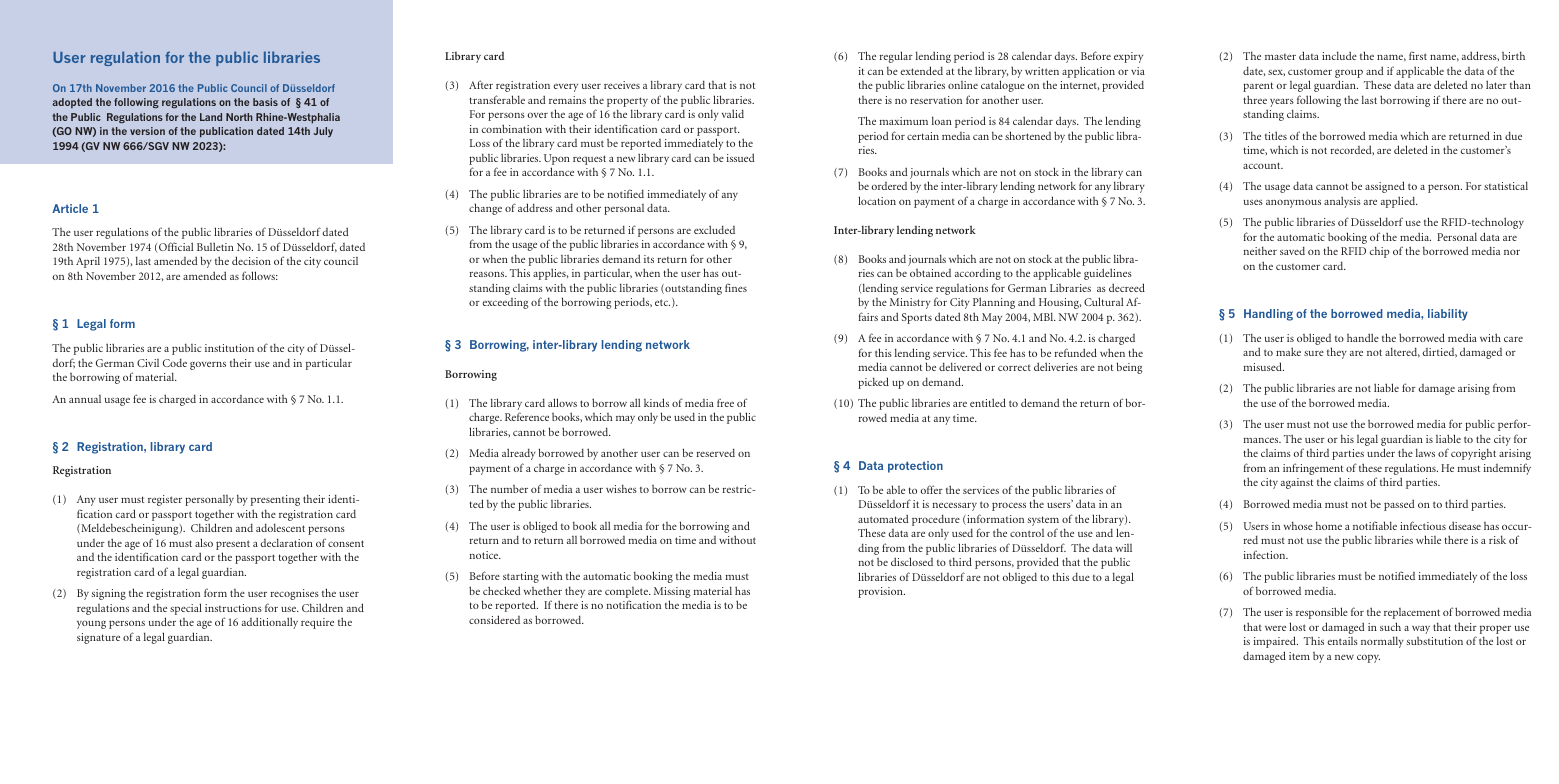 The width and height of the image is (1559, 784). Describe the element at coordinates (229, 348) in the image. I see `institution` at that location.
